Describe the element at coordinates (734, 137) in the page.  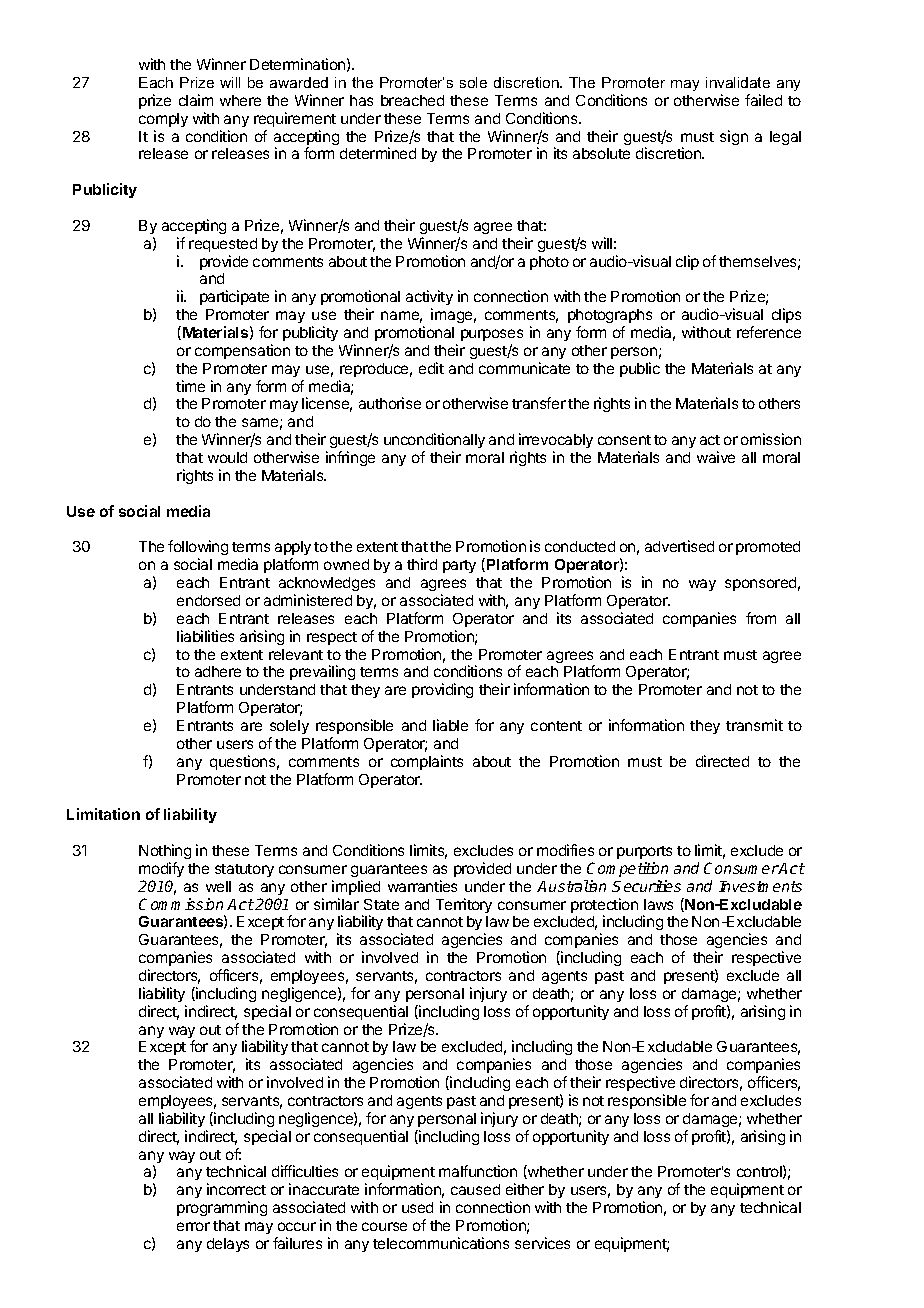
I see `sign` at that location.
